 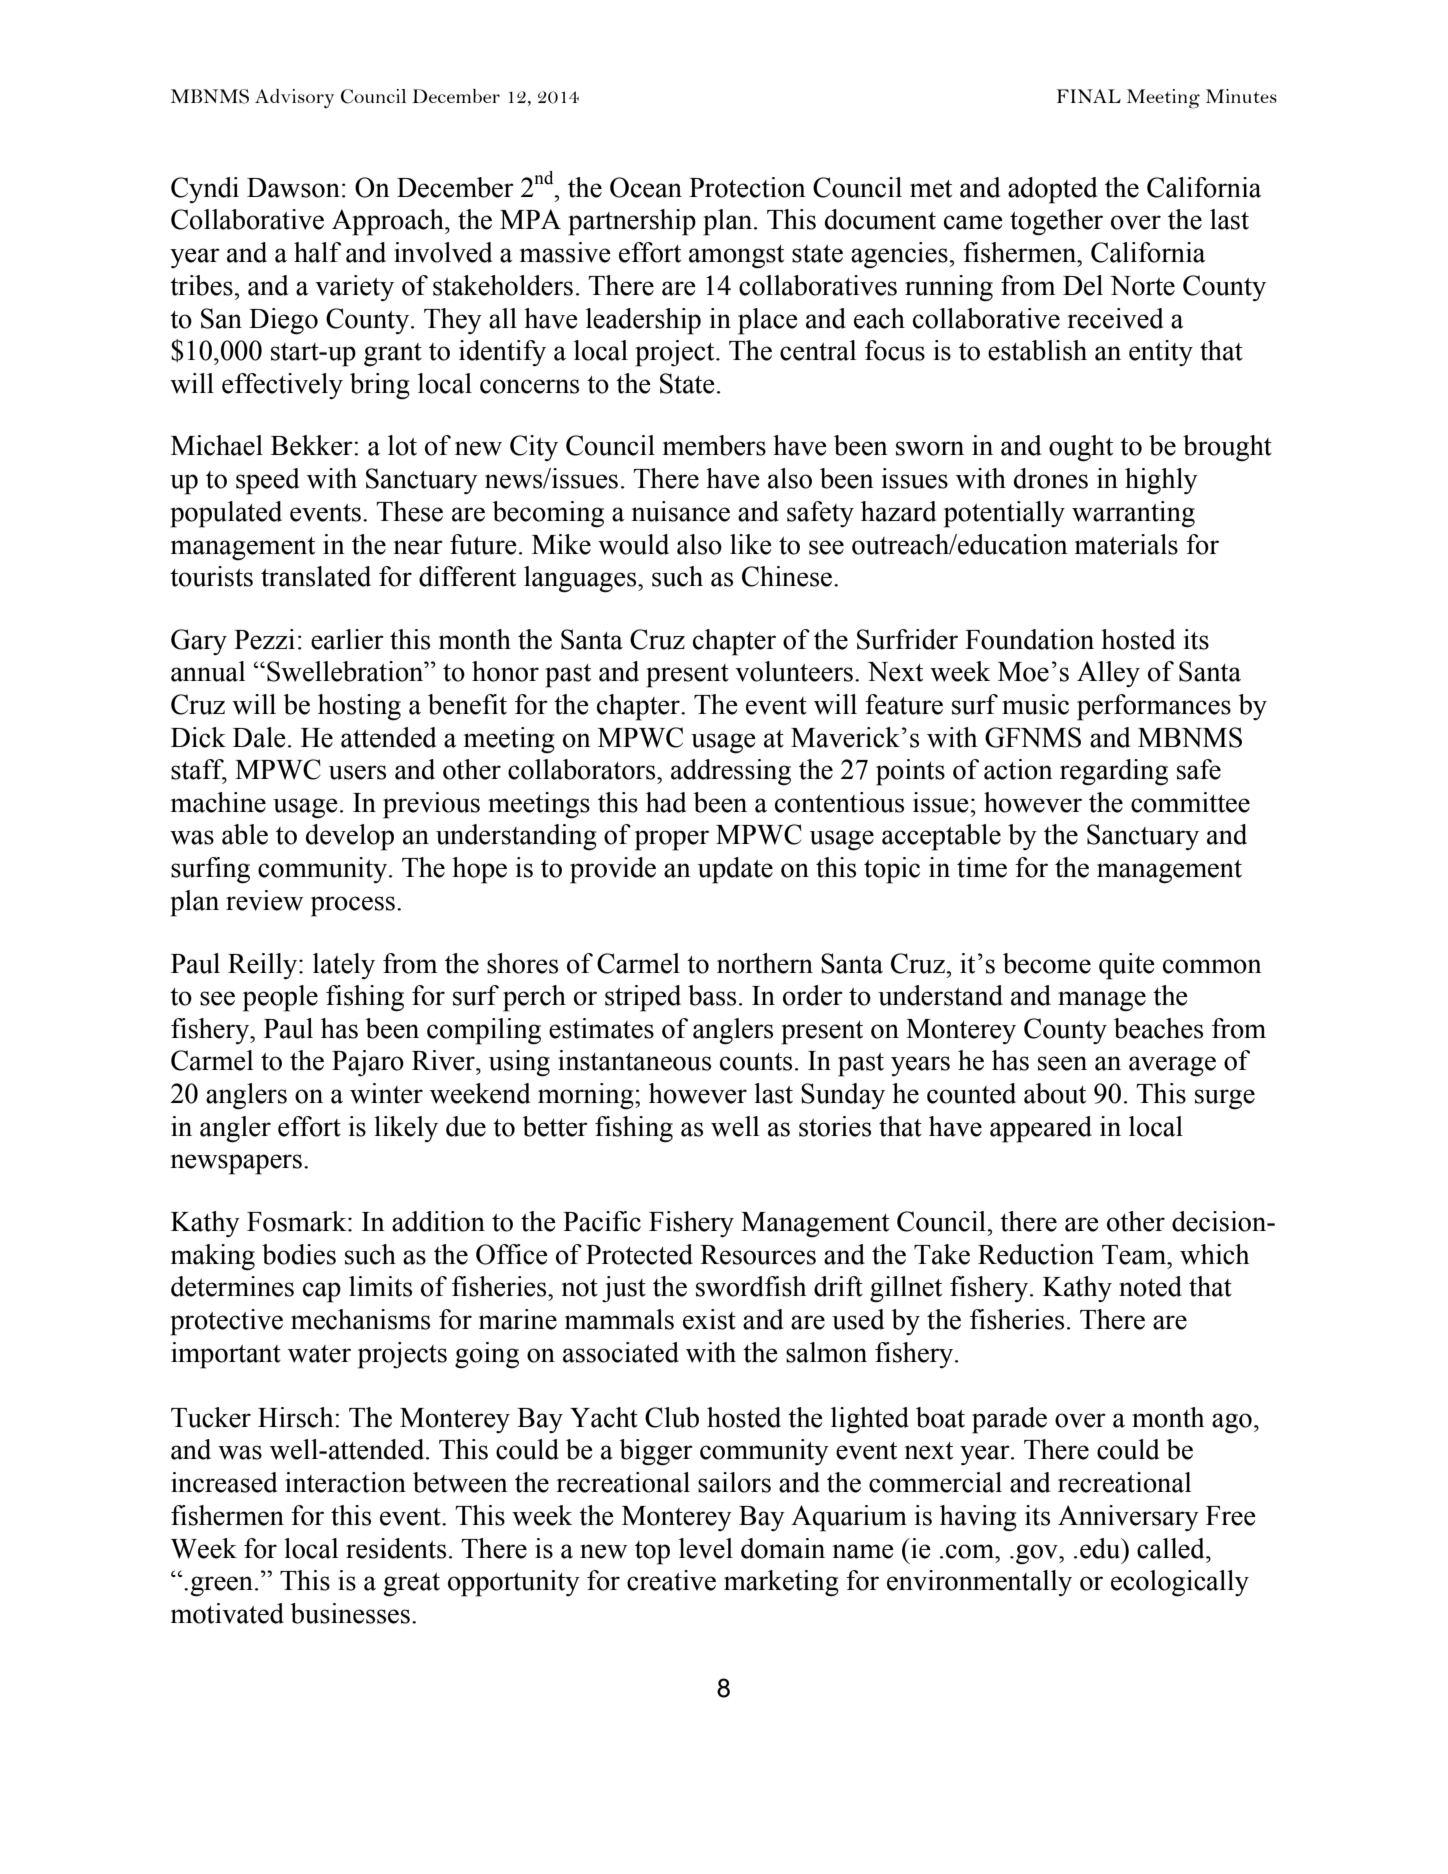 What do you see at coordinates (1133, 514) in the screenshot?
I see `warranting` at bounding box center [1133, 514].
